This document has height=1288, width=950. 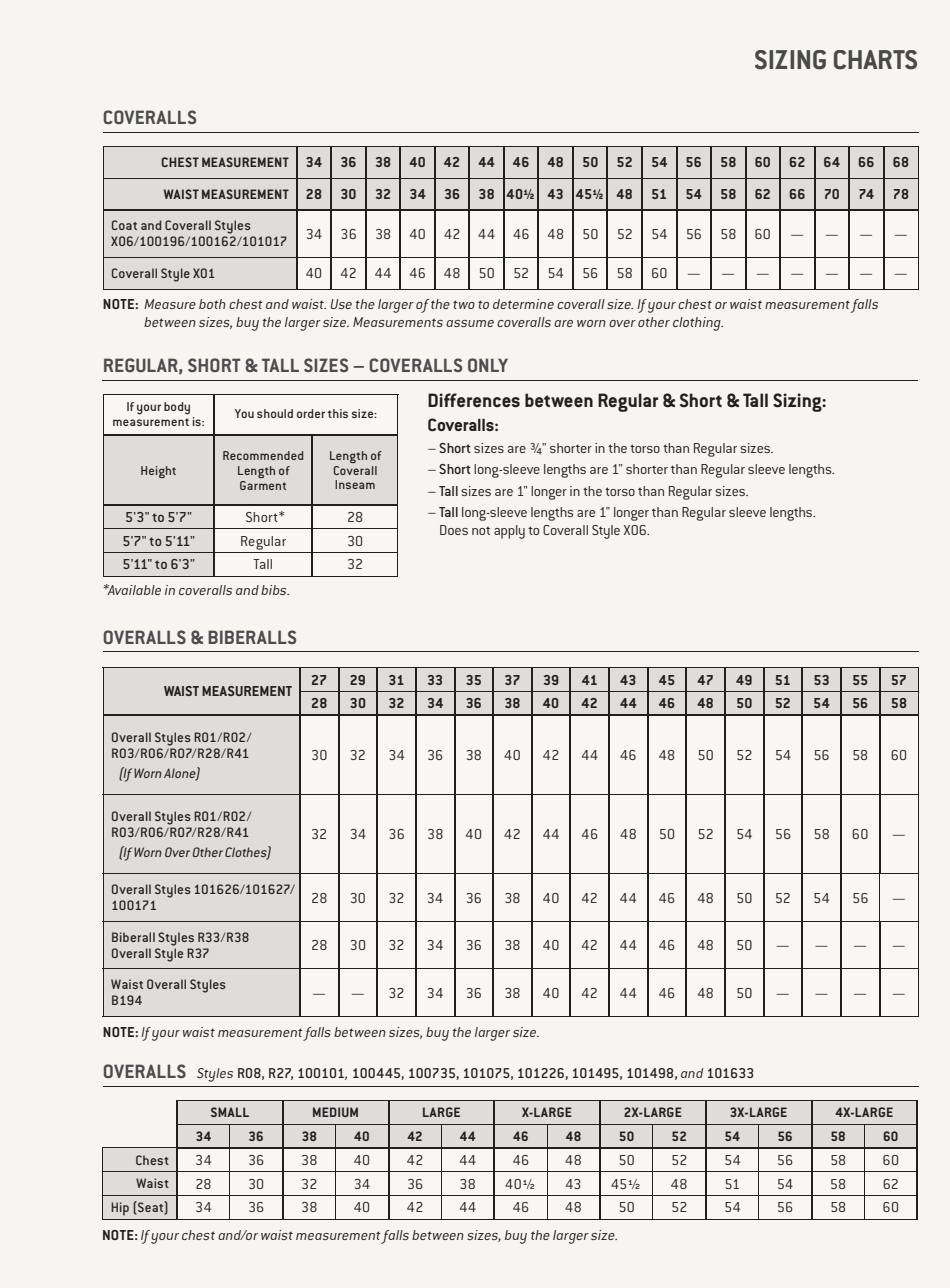 What do you see at coordinates (523, 304) in the document?
I see `determine` at bounding box center [523, 304].
